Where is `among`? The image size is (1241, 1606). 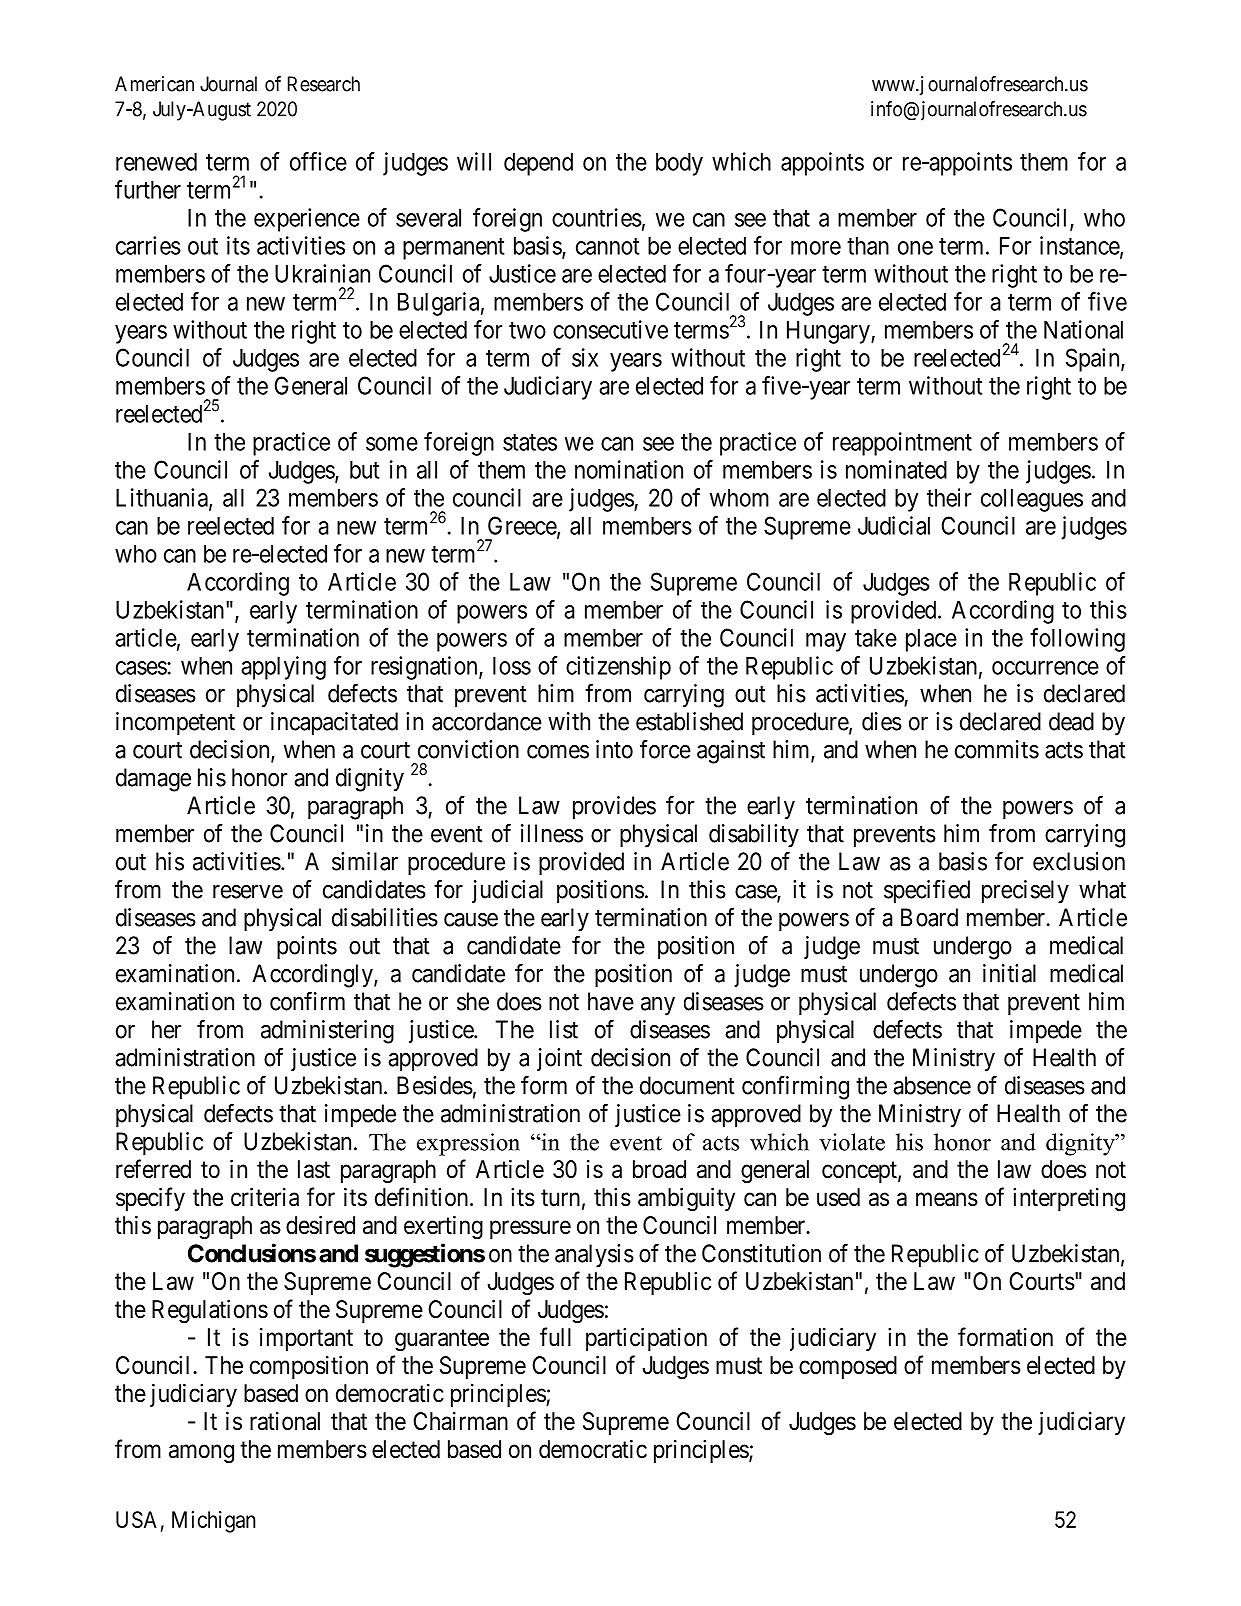 among is located at coordinates (201, 1454).
